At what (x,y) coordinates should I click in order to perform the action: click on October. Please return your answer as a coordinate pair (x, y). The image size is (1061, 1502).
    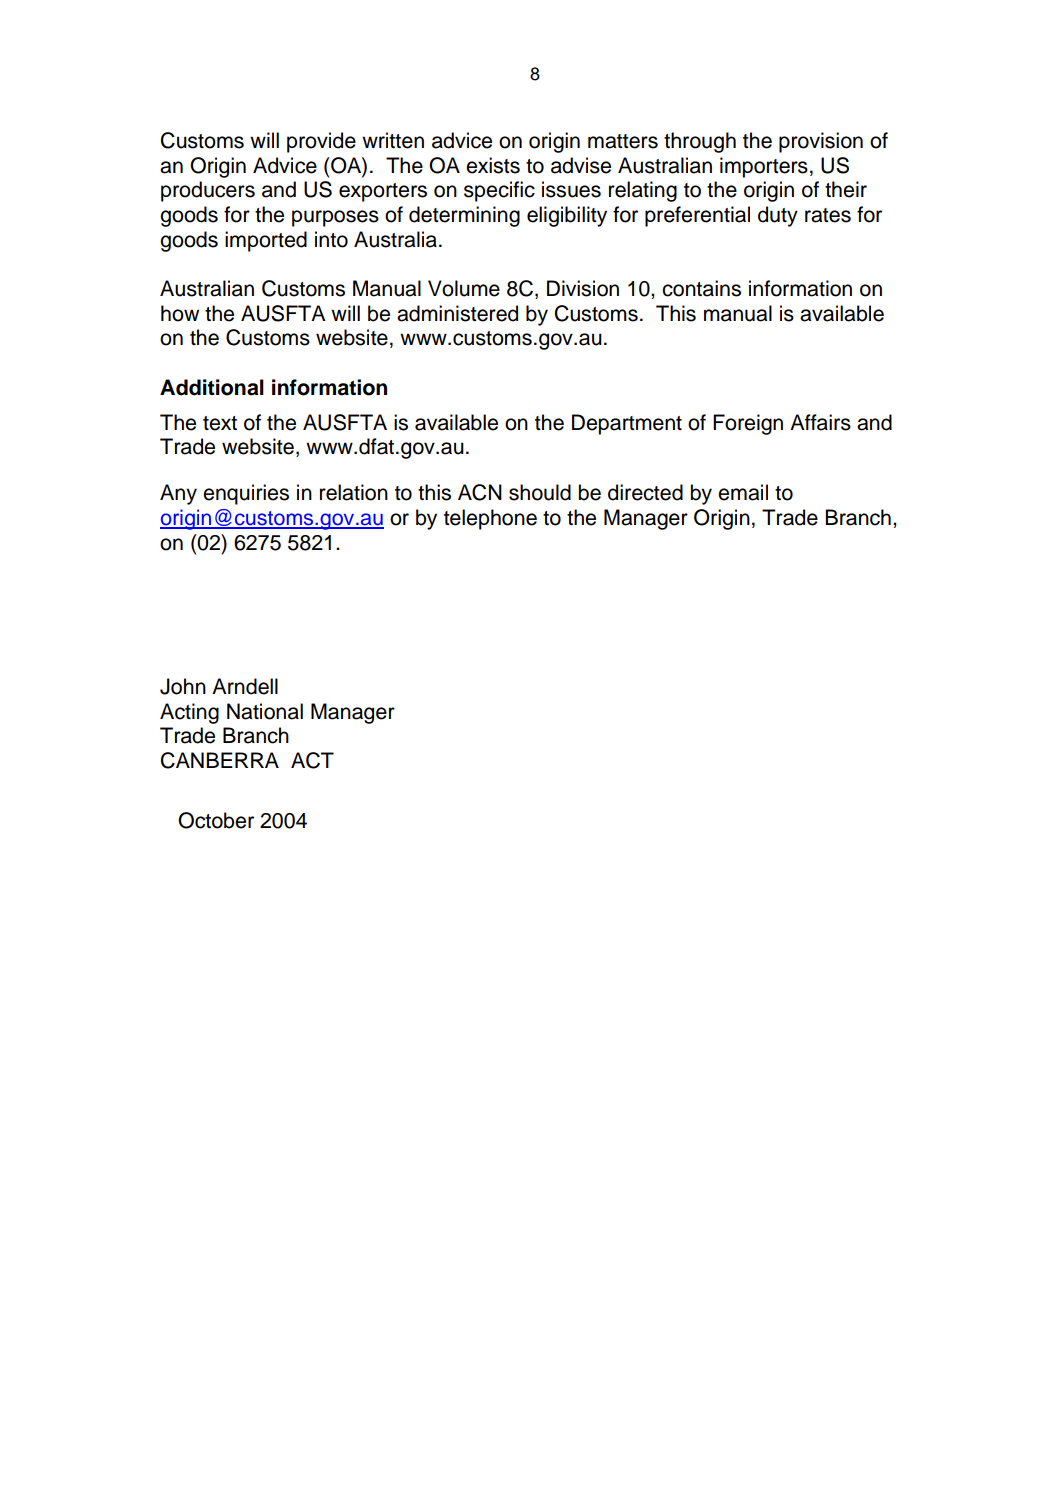
    Looking at the image, I should click on (216, 820).
